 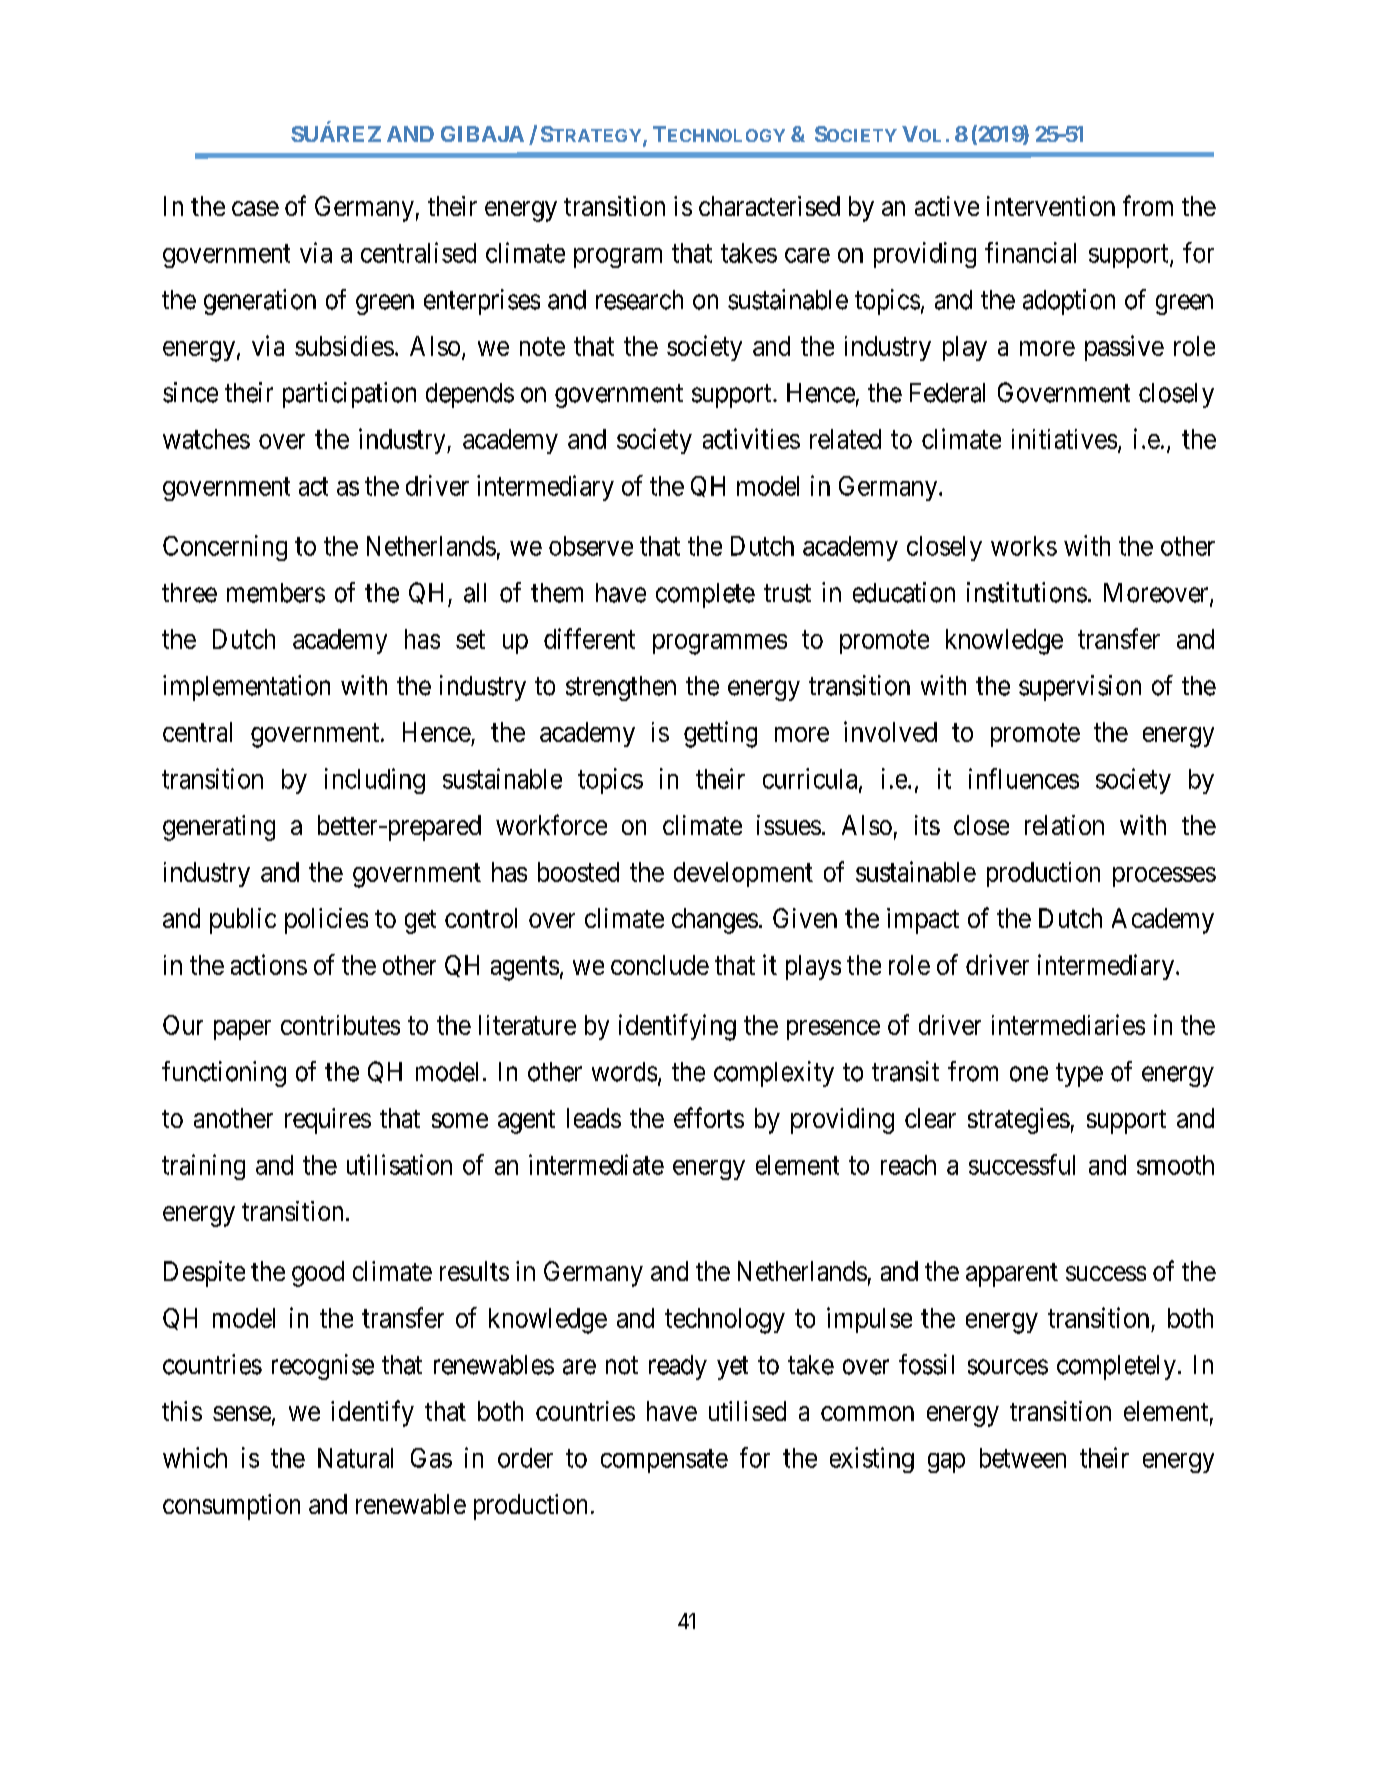 What do you see at coordinates (664, 1461) in the screenshot?
I see `compensate` at bounding box center [664, 1461].
